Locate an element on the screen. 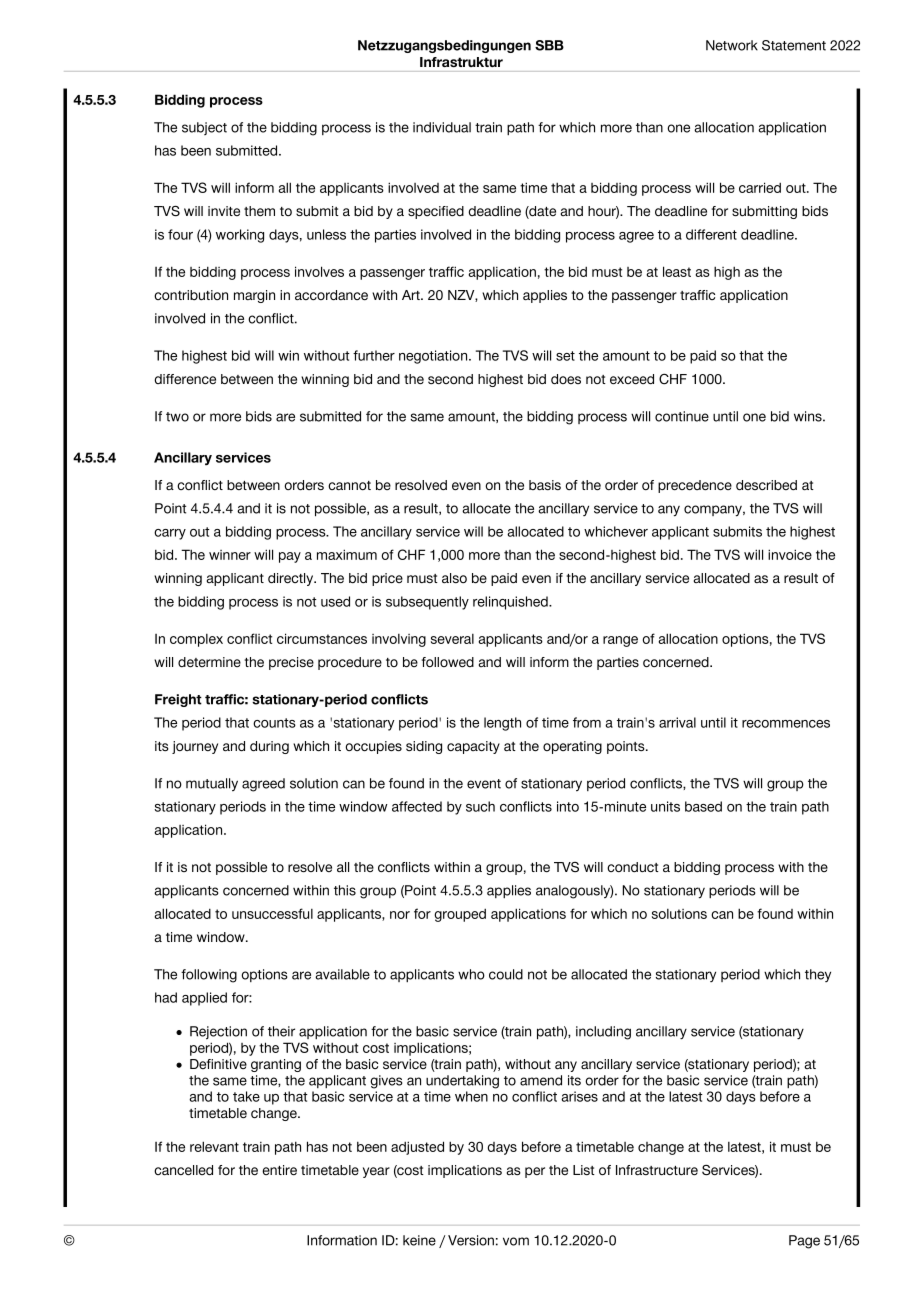 The image size is (924, 1308). Version is located at coordinates (471, 1240).
